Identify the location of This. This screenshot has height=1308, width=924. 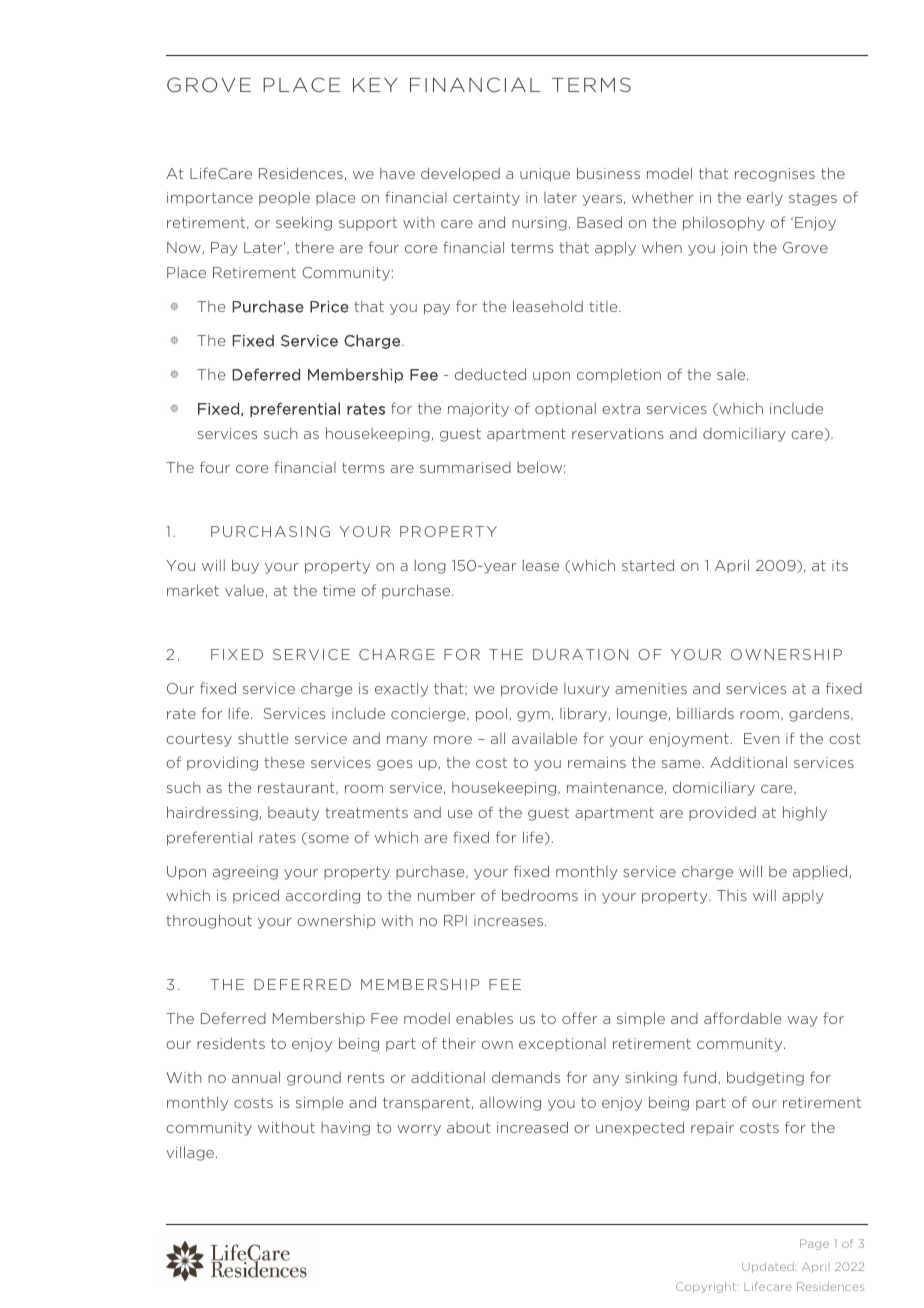
(732, 895).
